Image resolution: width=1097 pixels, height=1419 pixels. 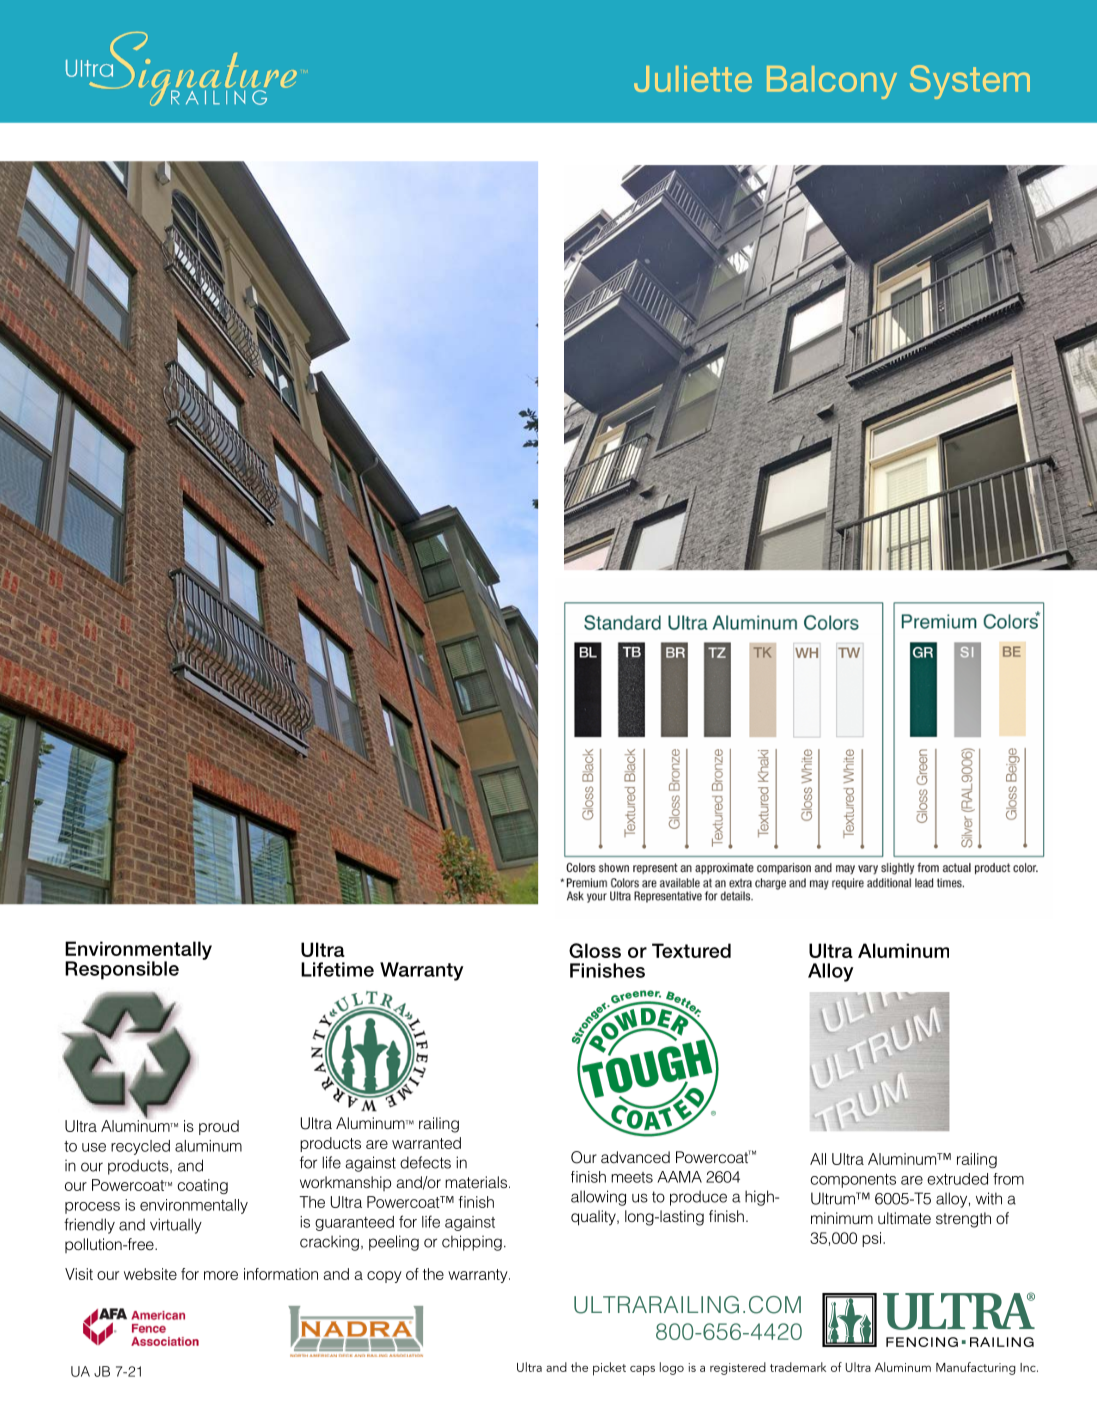 I want to click on picket, so click(x=609, y=1369).
